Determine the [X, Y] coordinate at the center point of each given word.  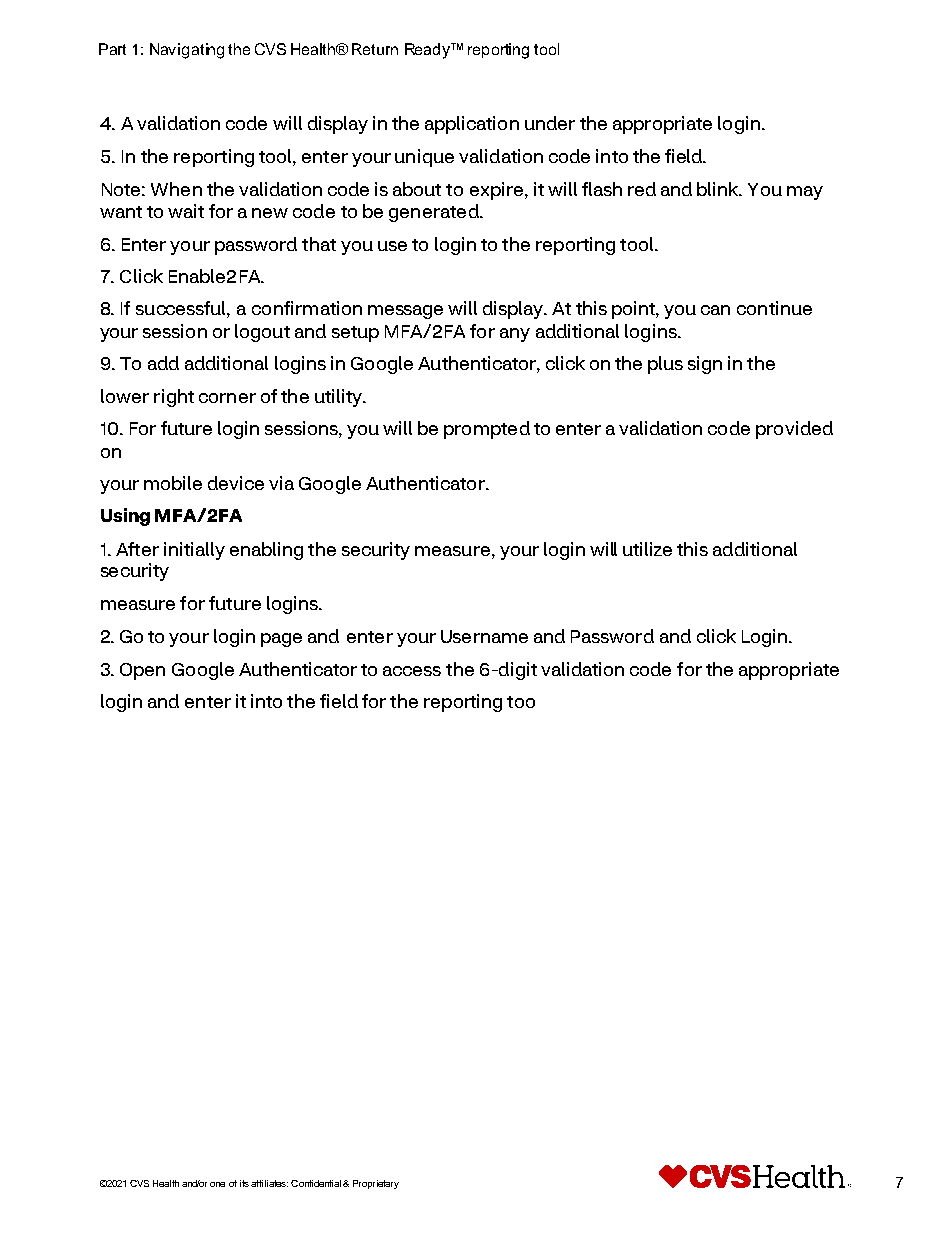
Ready [429, 51]
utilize [647, 549]
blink [719, 189]
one [217, 1184]
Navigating [187, 51]
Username [484, 636]
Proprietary [376, 1184]
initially [194, 551]
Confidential [316, 1183]
